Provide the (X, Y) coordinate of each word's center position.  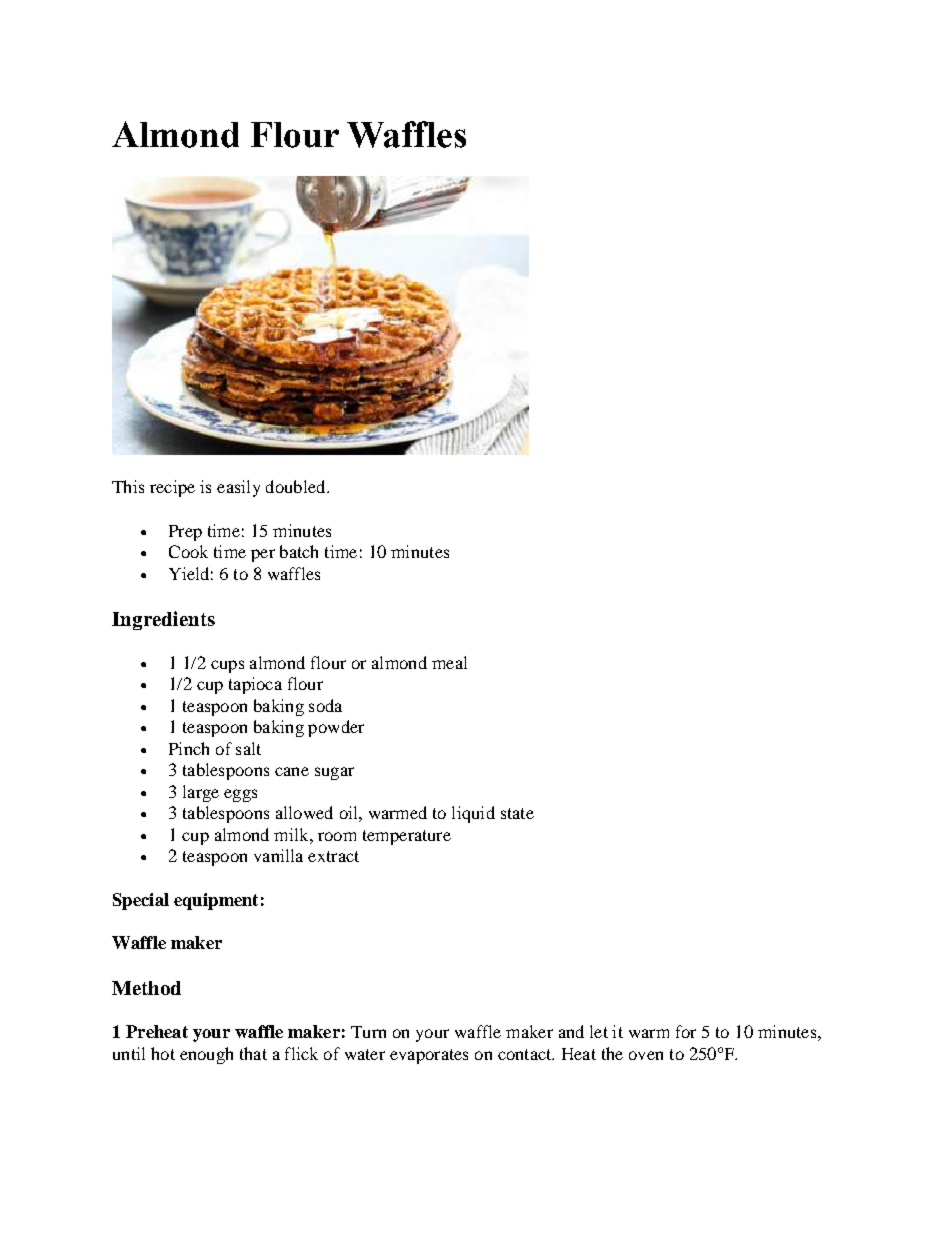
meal (449, 662)
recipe (172, 488)
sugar (334, 773)
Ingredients (163, 620)
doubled (297, 486)
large (201, 793)
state (517, 813)
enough (206, 1055)
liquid (473, 814)
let (599, 1031)
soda (325, 705)
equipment (216, 901)
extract (333, 856)
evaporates (429, 1056)
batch (299, 551)
